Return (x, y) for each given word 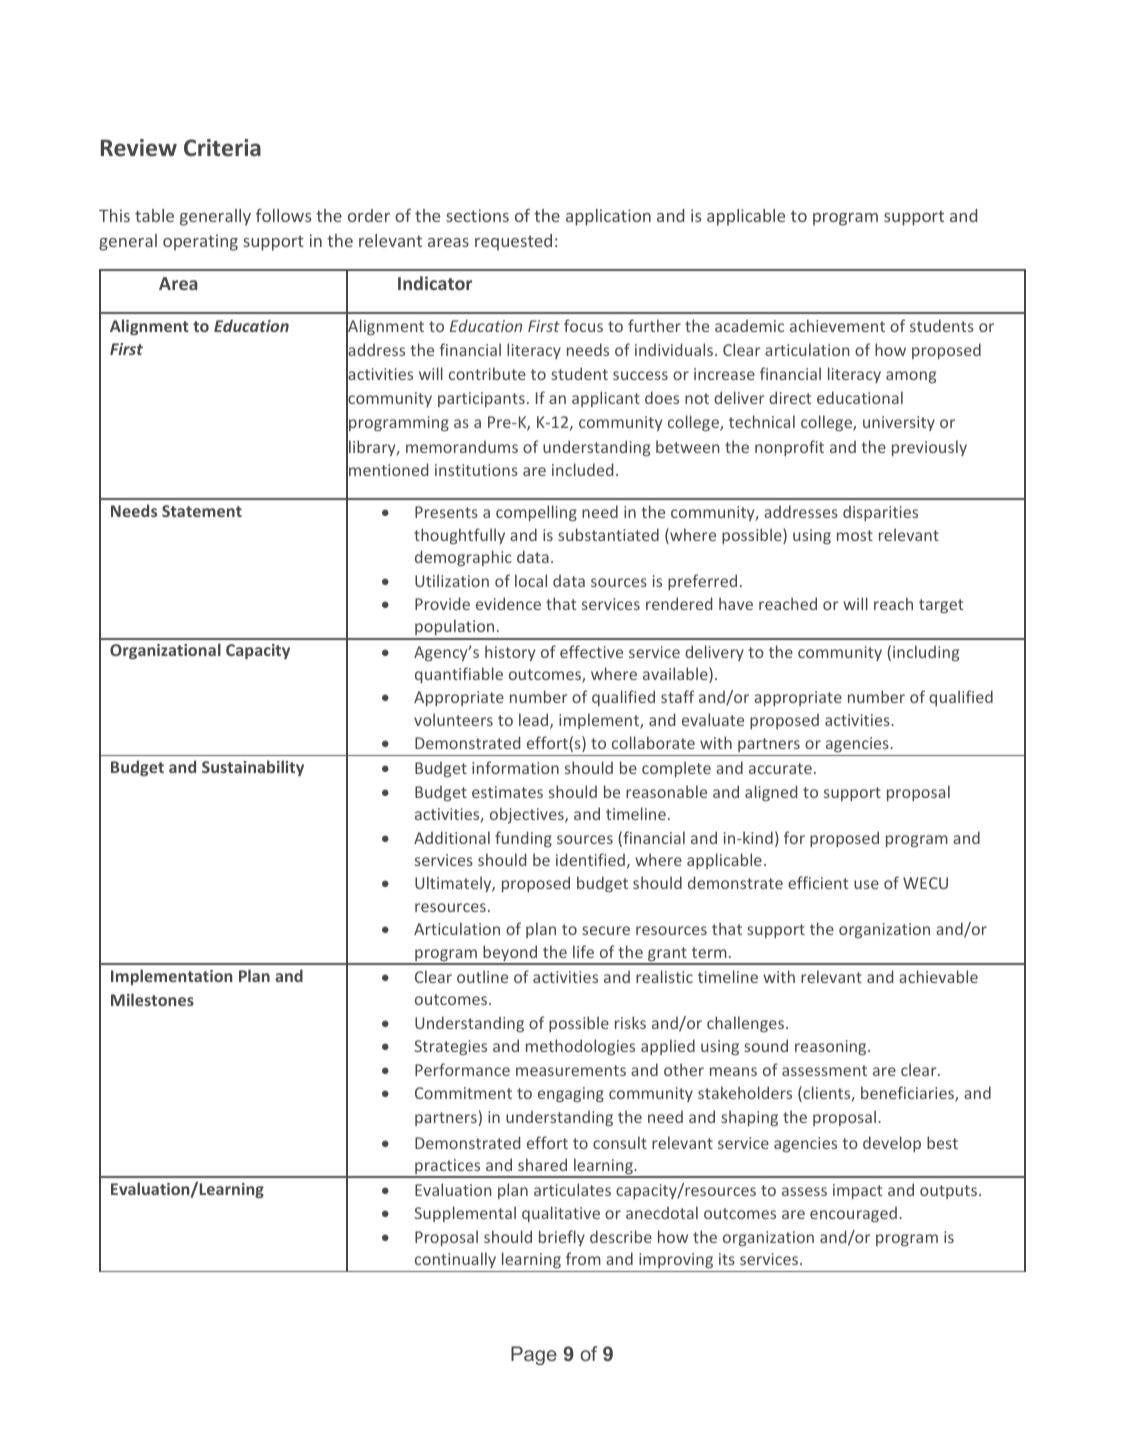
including (926, 653)
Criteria (222, 148)
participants (481, 399)
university (899, 423)
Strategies (450, 1047)
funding (523, 839)
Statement (202, 511)
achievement (837, 325)
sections (477, 215)
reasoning (832, 1047)
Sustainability (253, 768)
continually (455, 1262)
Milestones (152, 999)
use (866, 884)
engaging (571, 1094)
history (510, 653)
